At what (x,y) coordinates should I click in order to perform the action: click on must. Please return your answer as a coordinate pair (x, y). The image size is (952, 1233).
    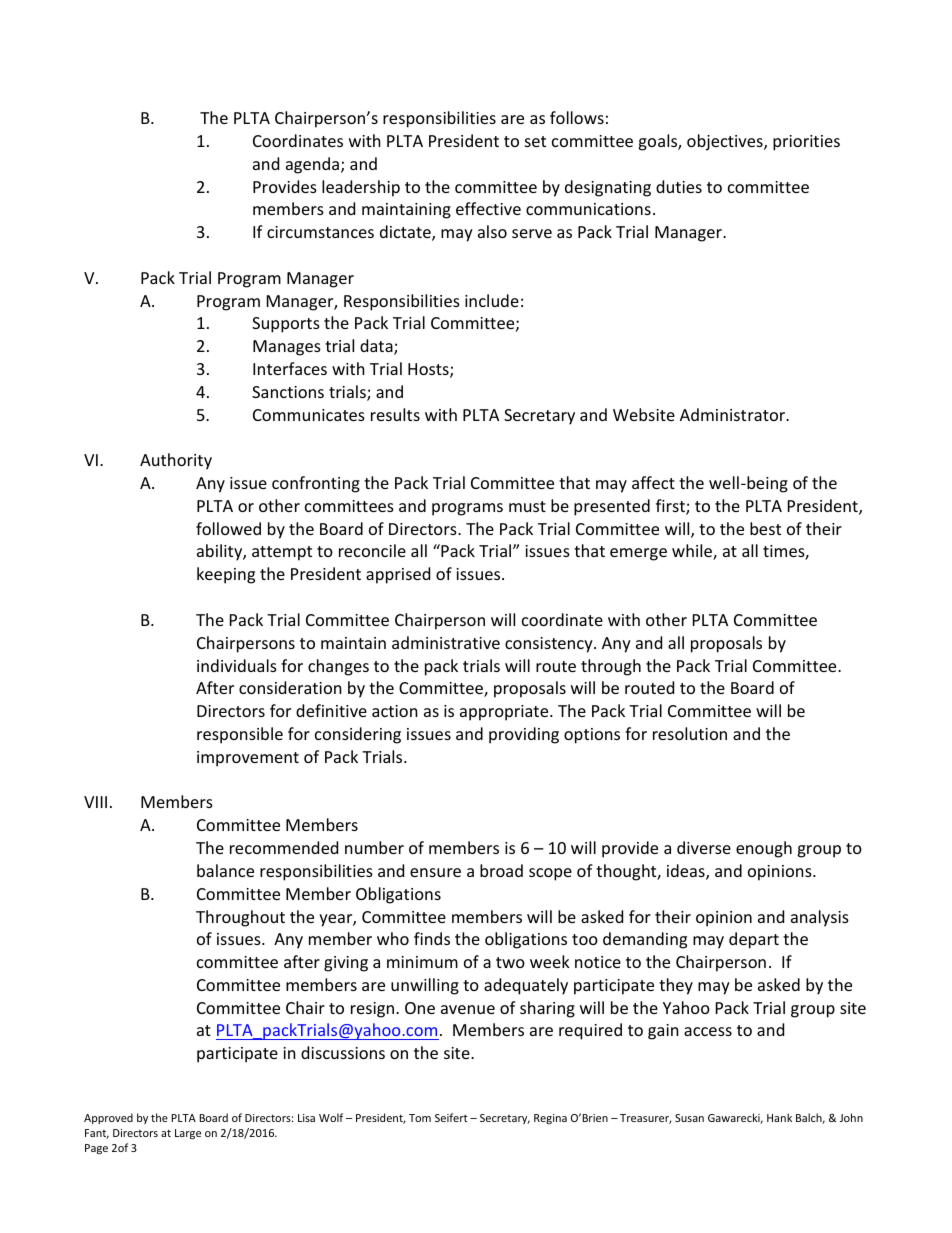
    Looking at the image, I should click on (527, 506).
